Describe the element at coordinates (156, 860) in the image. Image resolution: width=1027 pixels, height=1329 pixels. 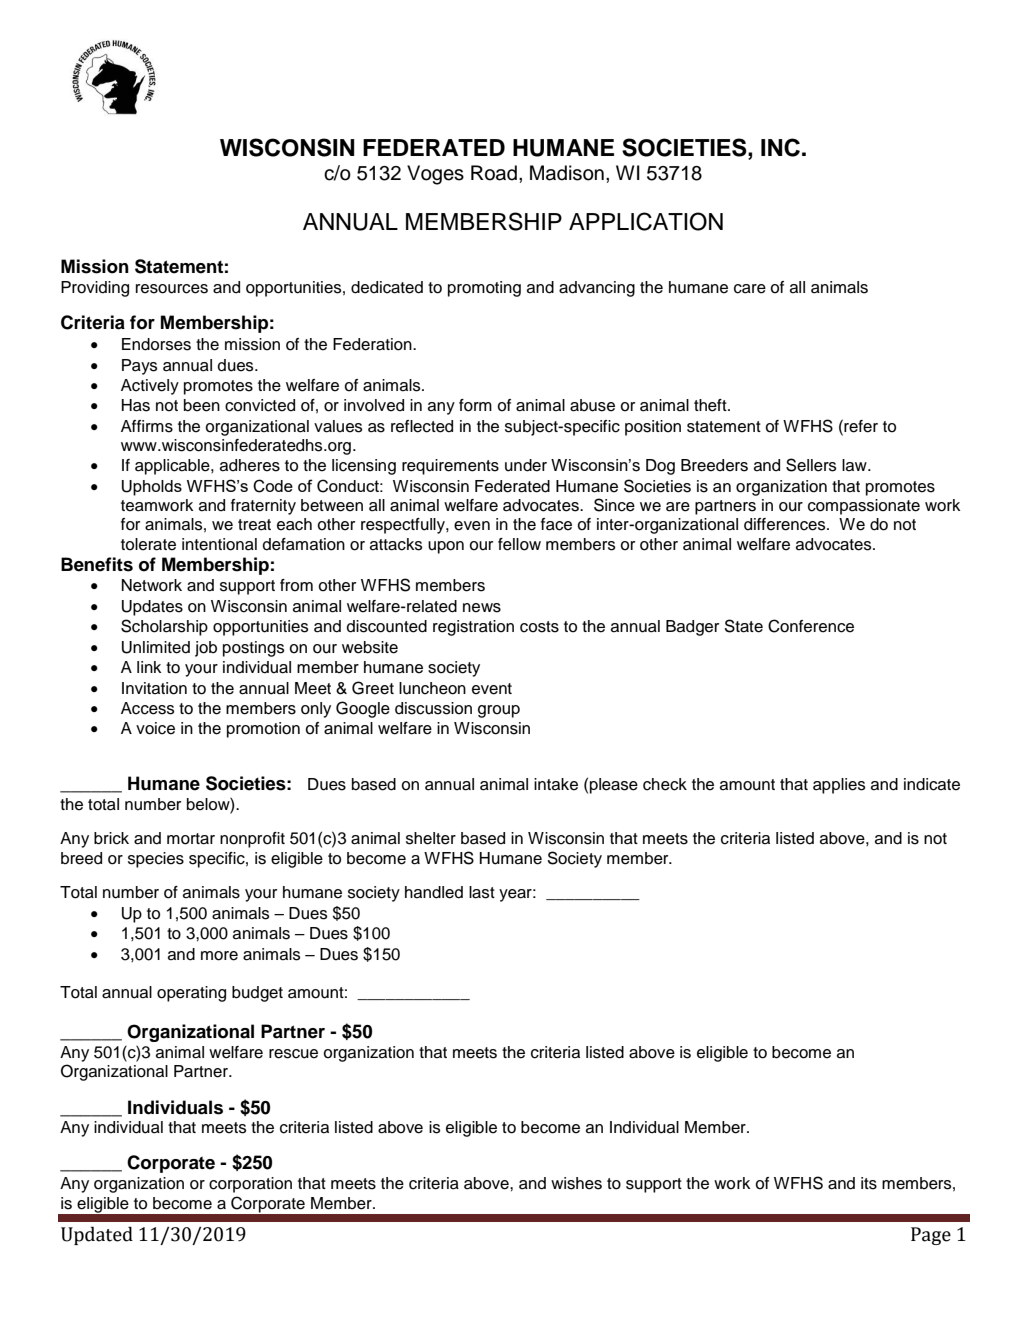
I see `species` at that location.
